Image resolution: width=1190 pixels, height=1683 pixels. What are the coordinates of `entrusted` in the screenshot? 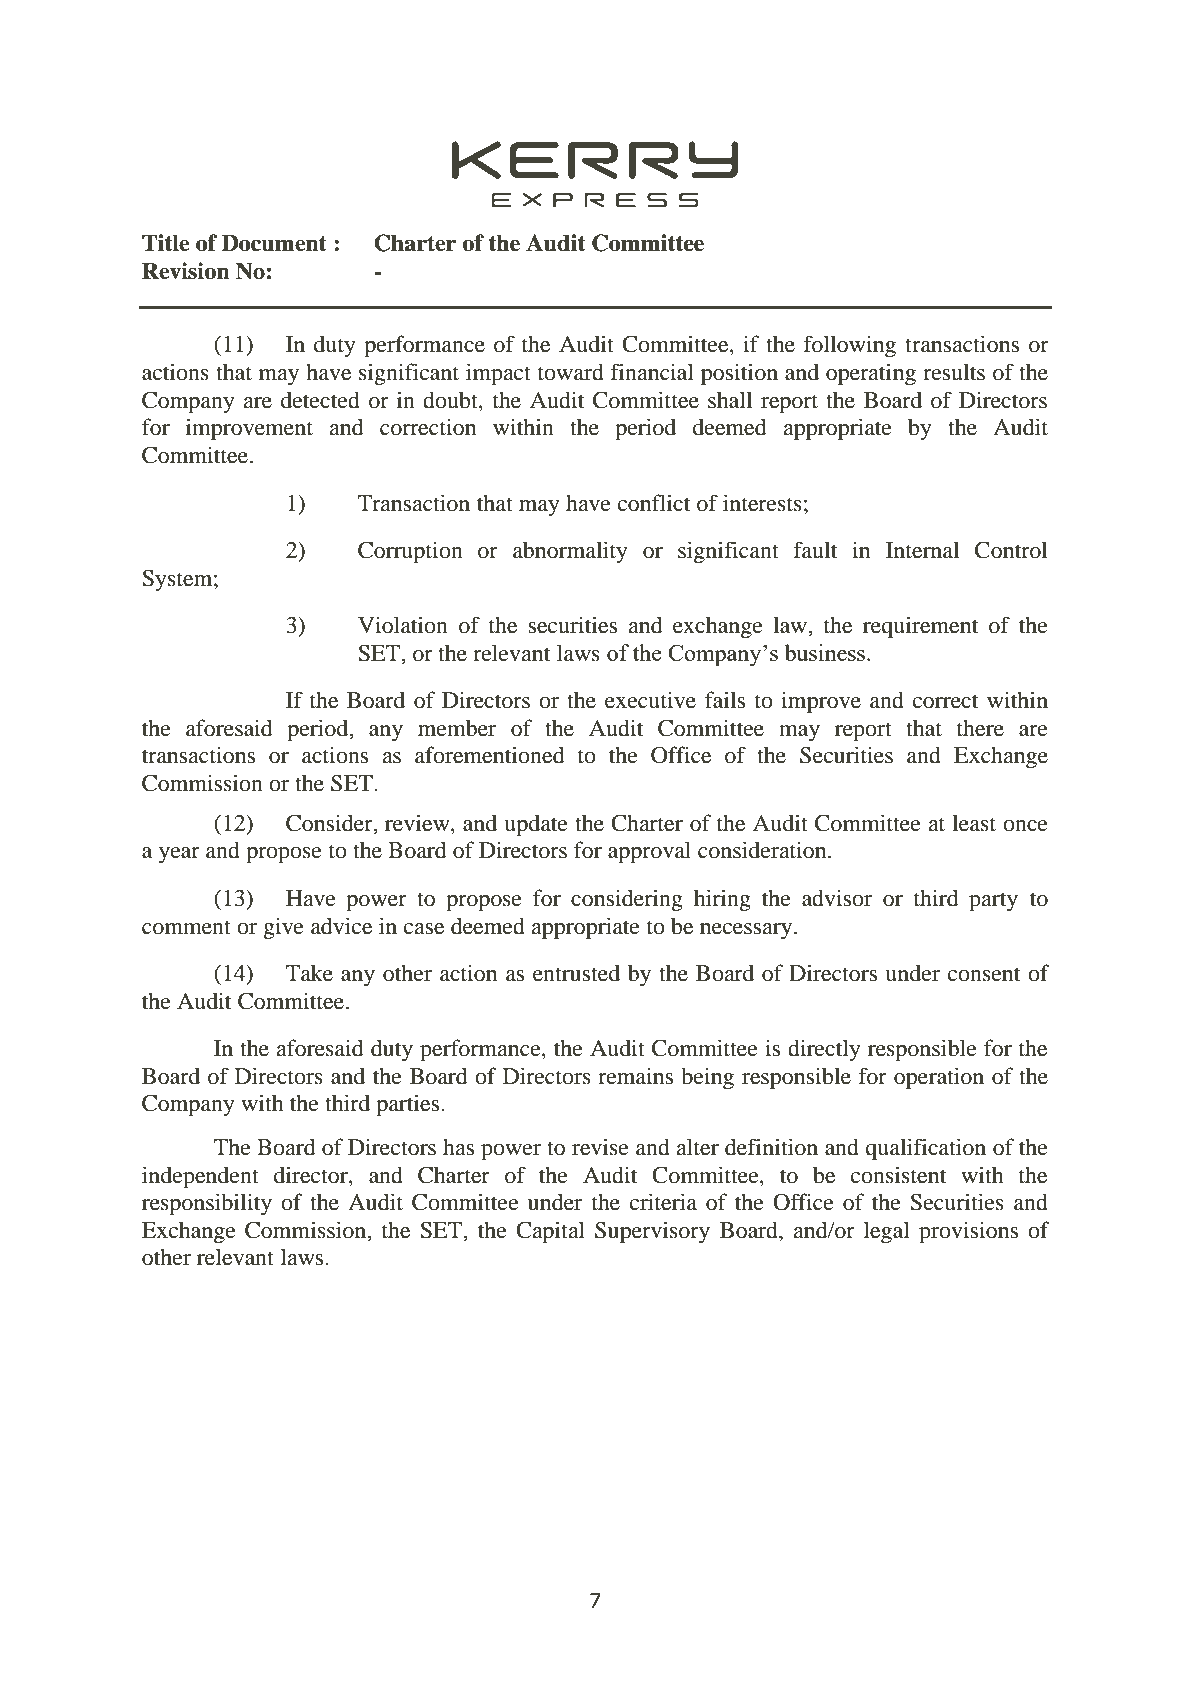 It's located at (576, 973).
